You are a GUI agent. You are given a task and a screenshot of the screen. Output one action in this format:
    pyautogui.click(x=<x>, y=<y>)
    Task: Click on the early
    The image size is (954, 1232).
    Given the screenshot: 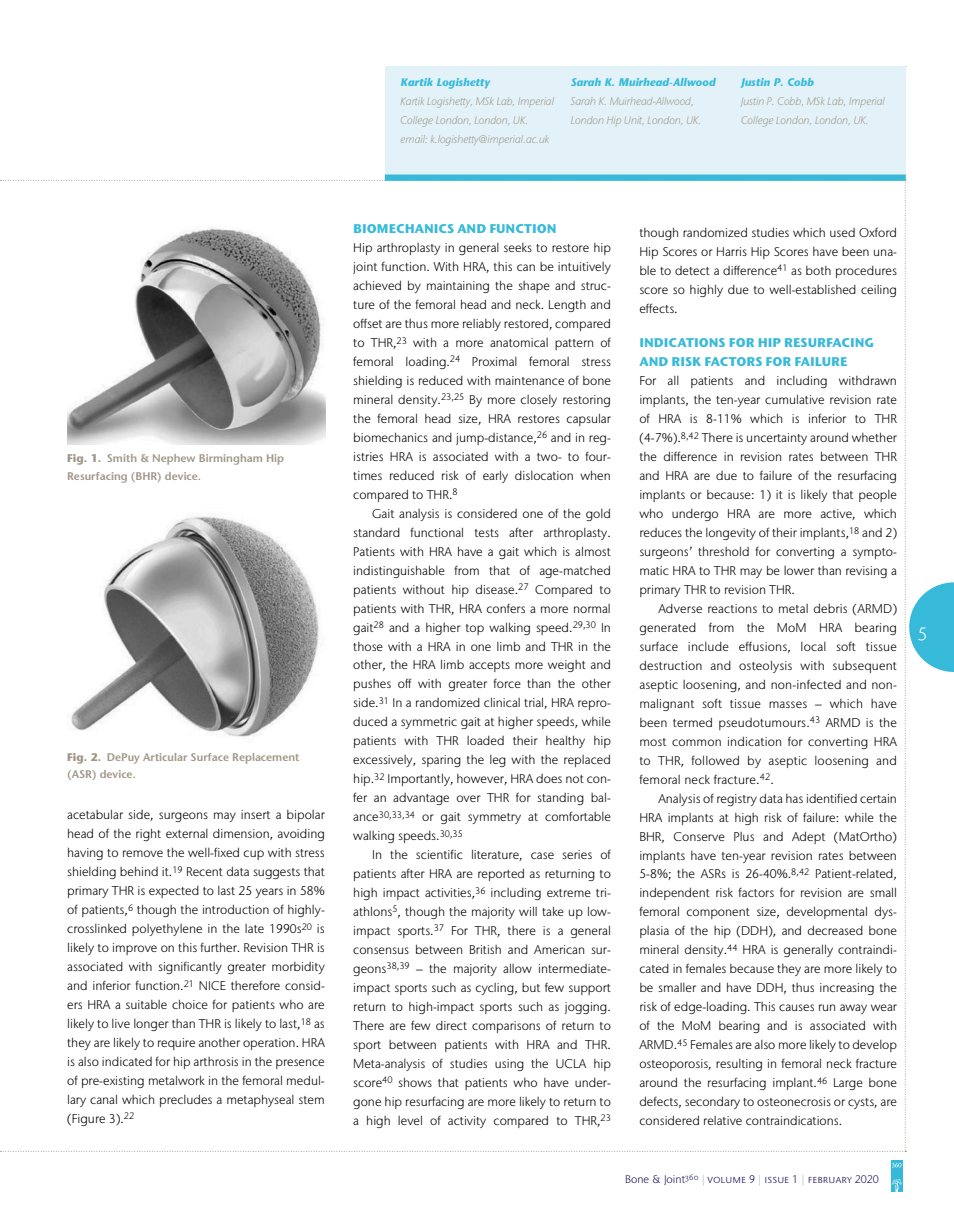 What is the action you would take?
    pyautogui.click(x=495, y=477)
